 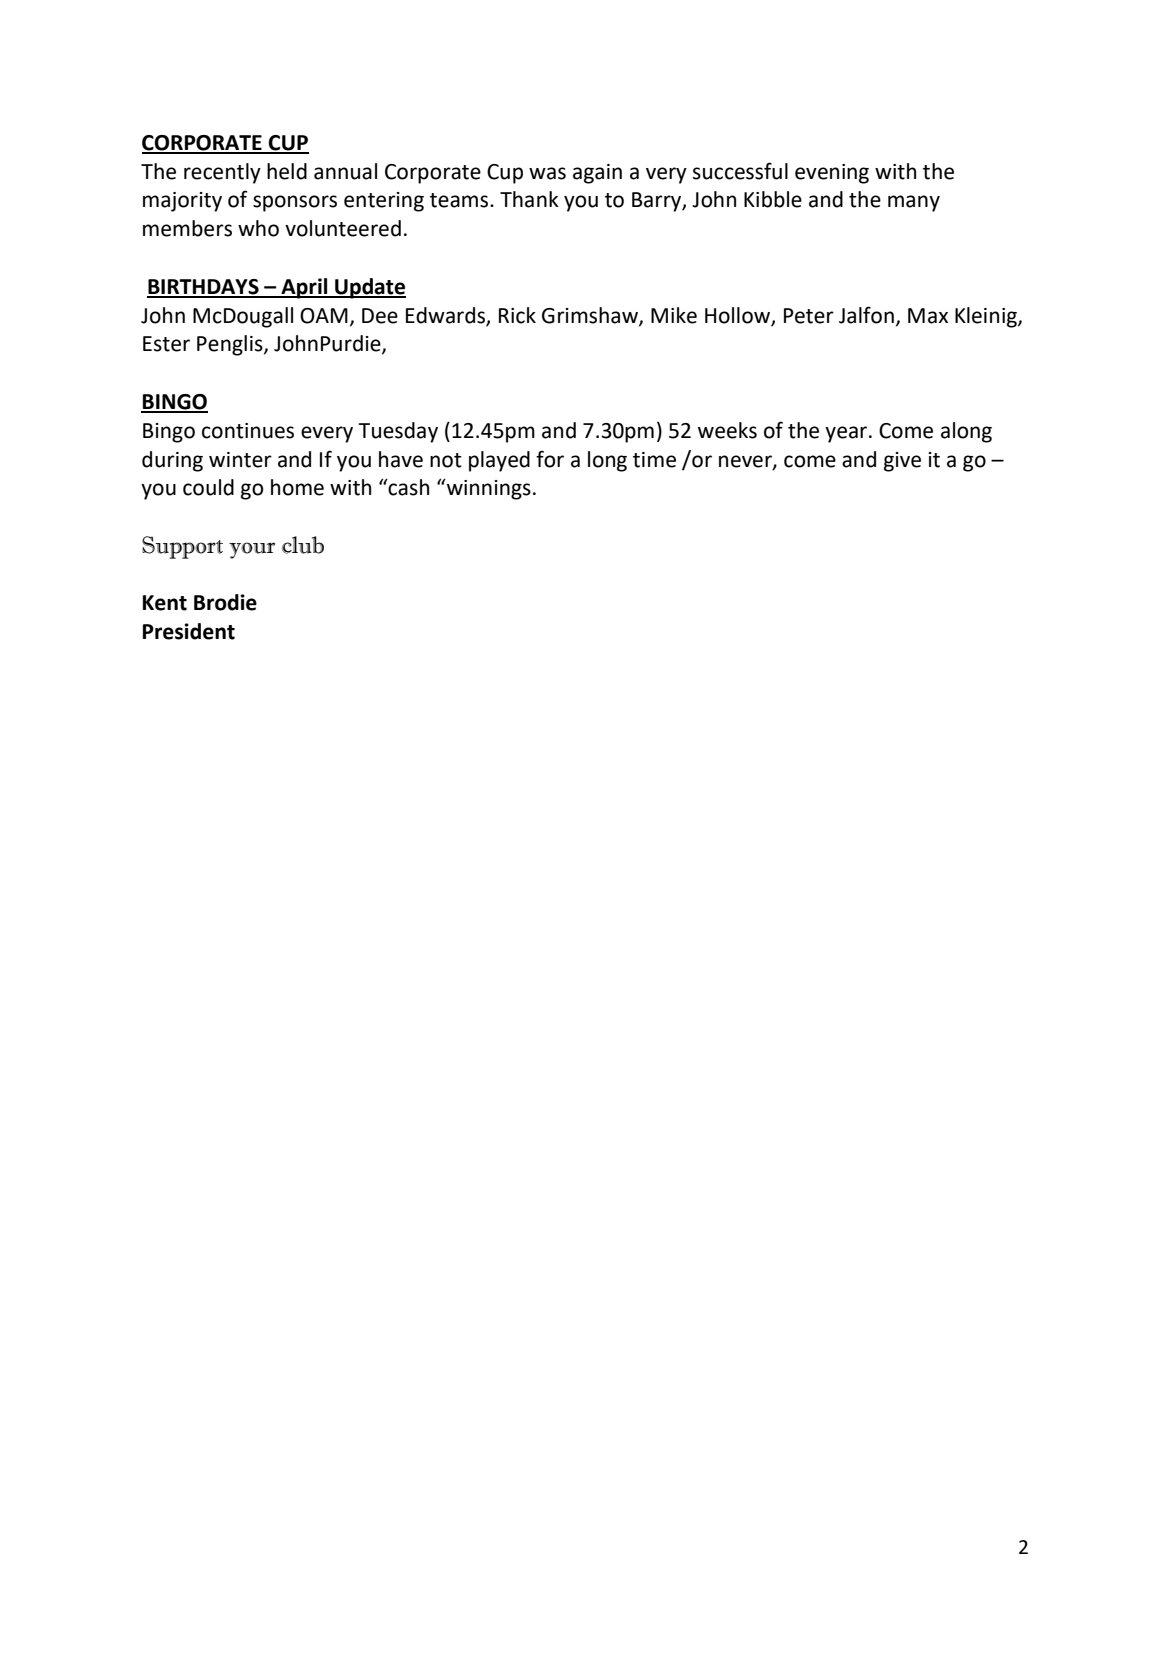 What do you see at coordinates (225, 602) in the screenshot?
I see `Brodie` at bounding box center [225, 602].
